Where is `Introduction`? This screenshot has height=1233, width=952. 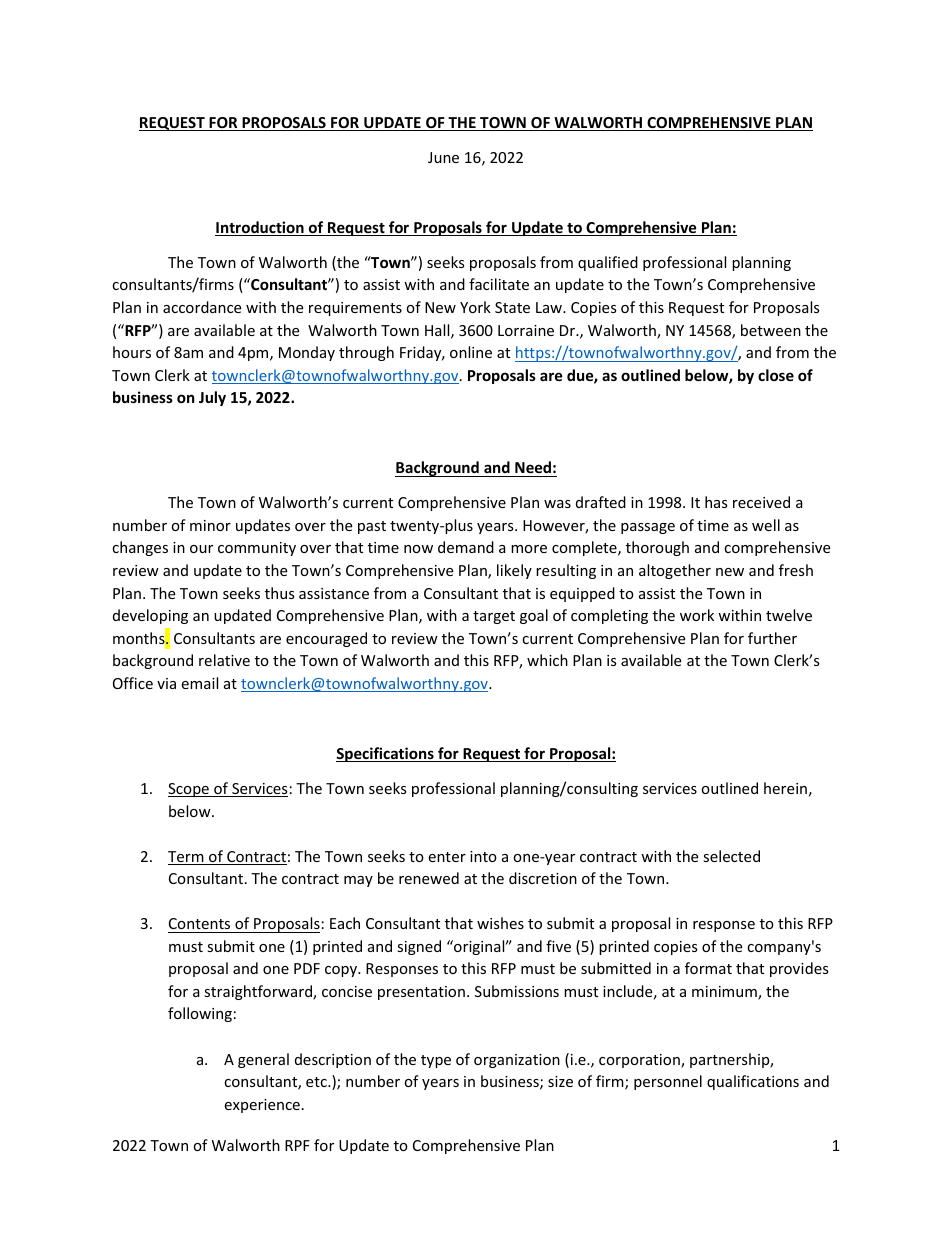 Introduction is located at coordinates (260, 228).
